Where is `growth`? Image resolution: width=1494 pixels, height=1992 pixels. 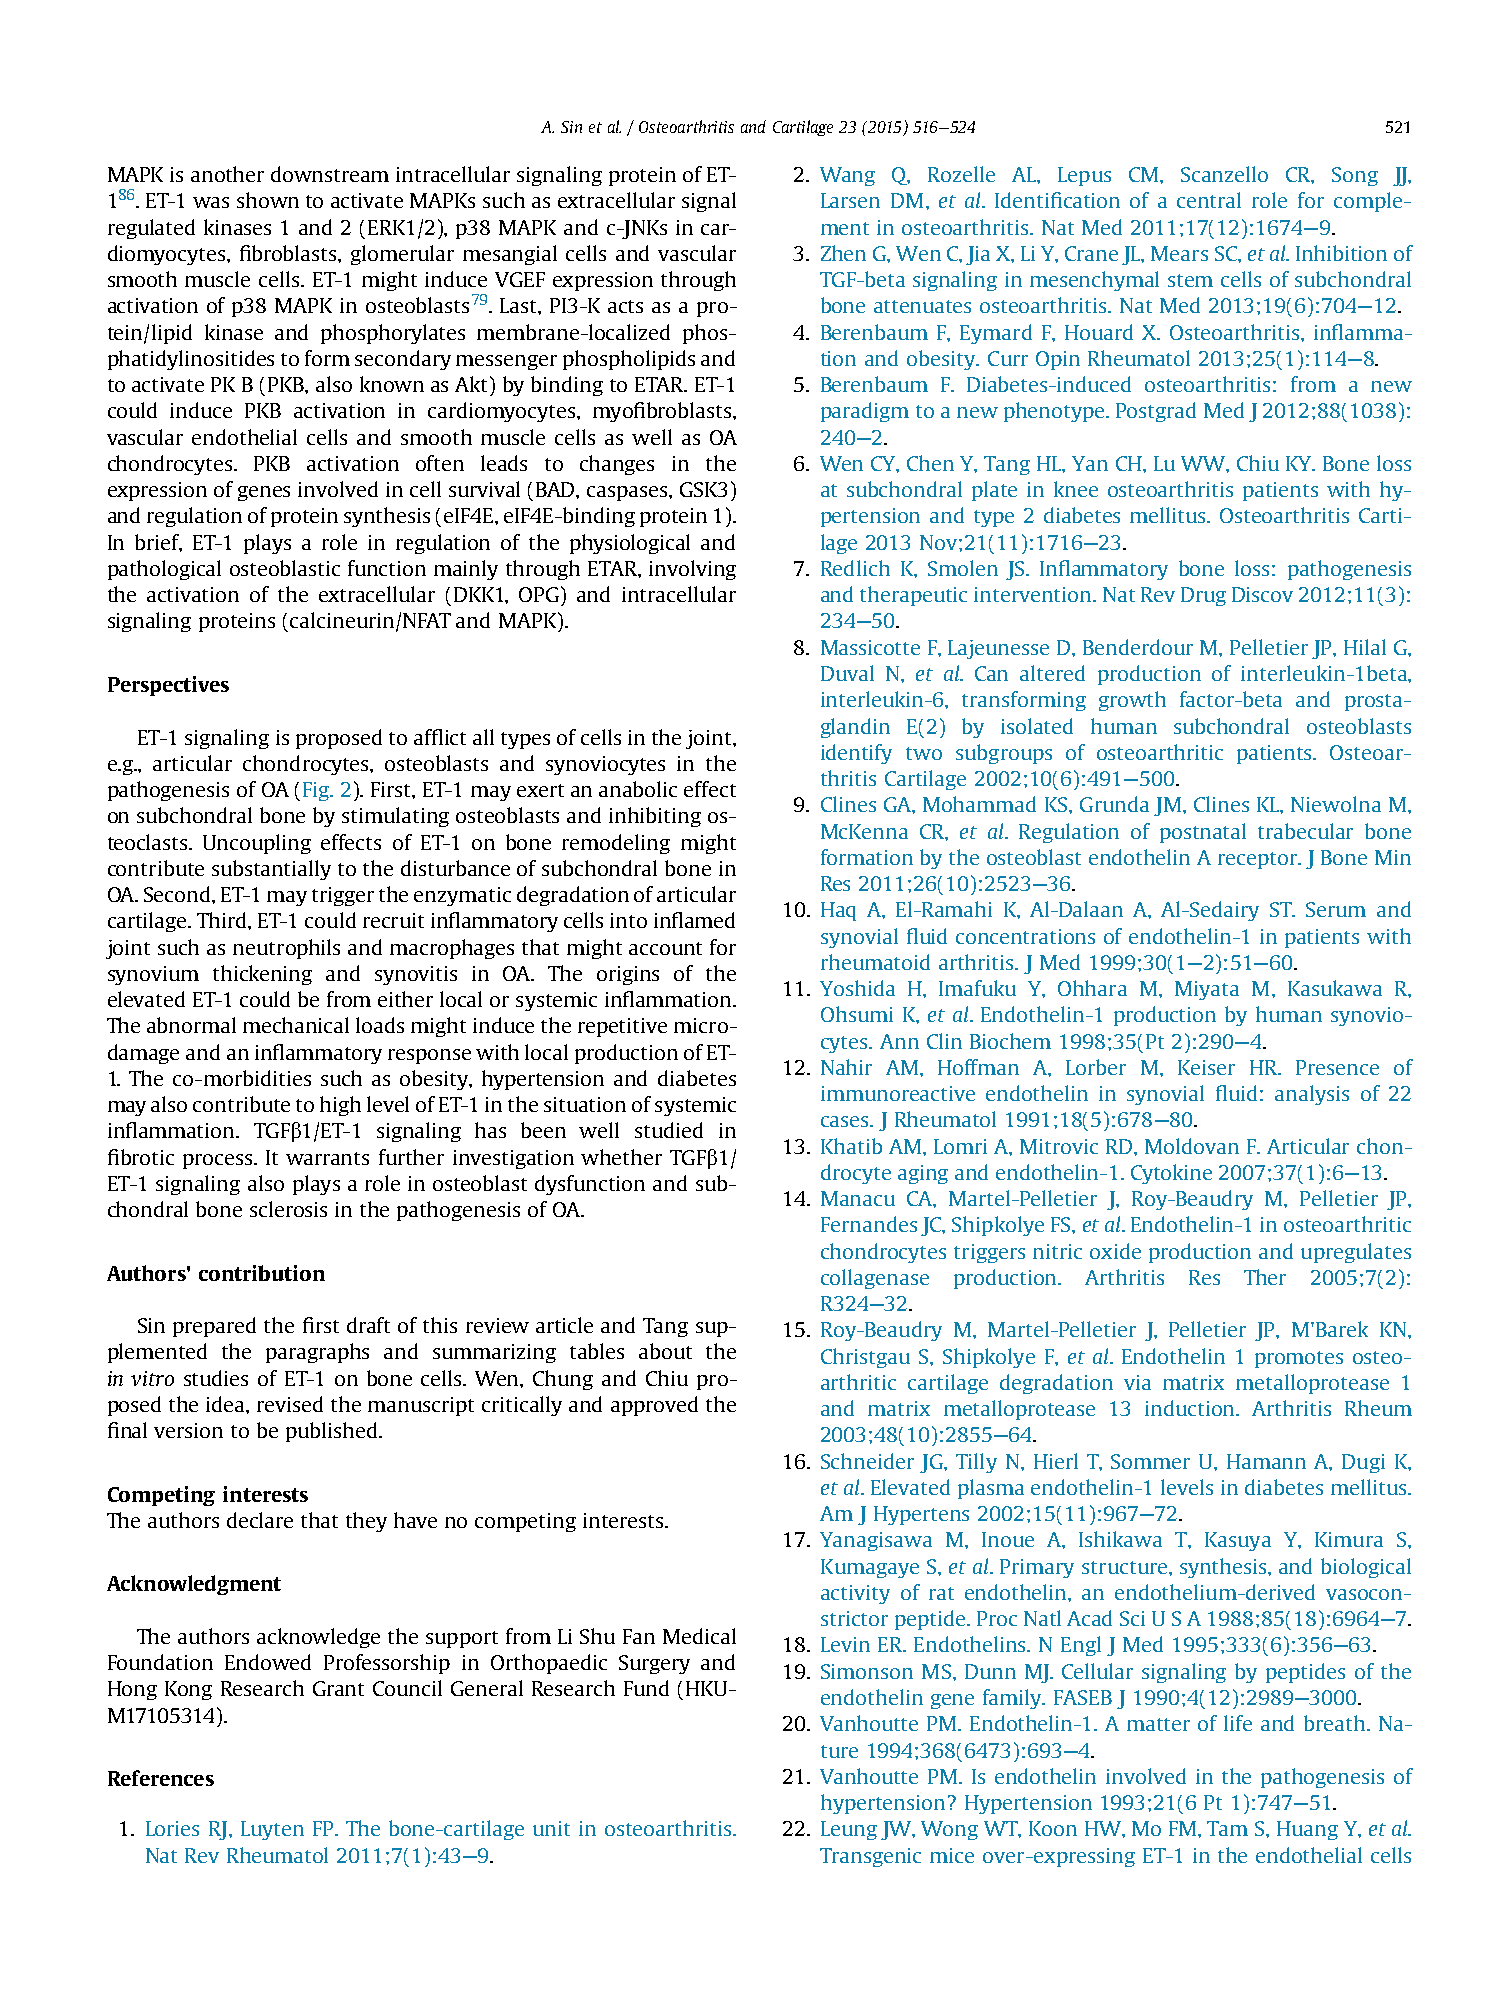 growth is located at coordinates (1132, 701).
